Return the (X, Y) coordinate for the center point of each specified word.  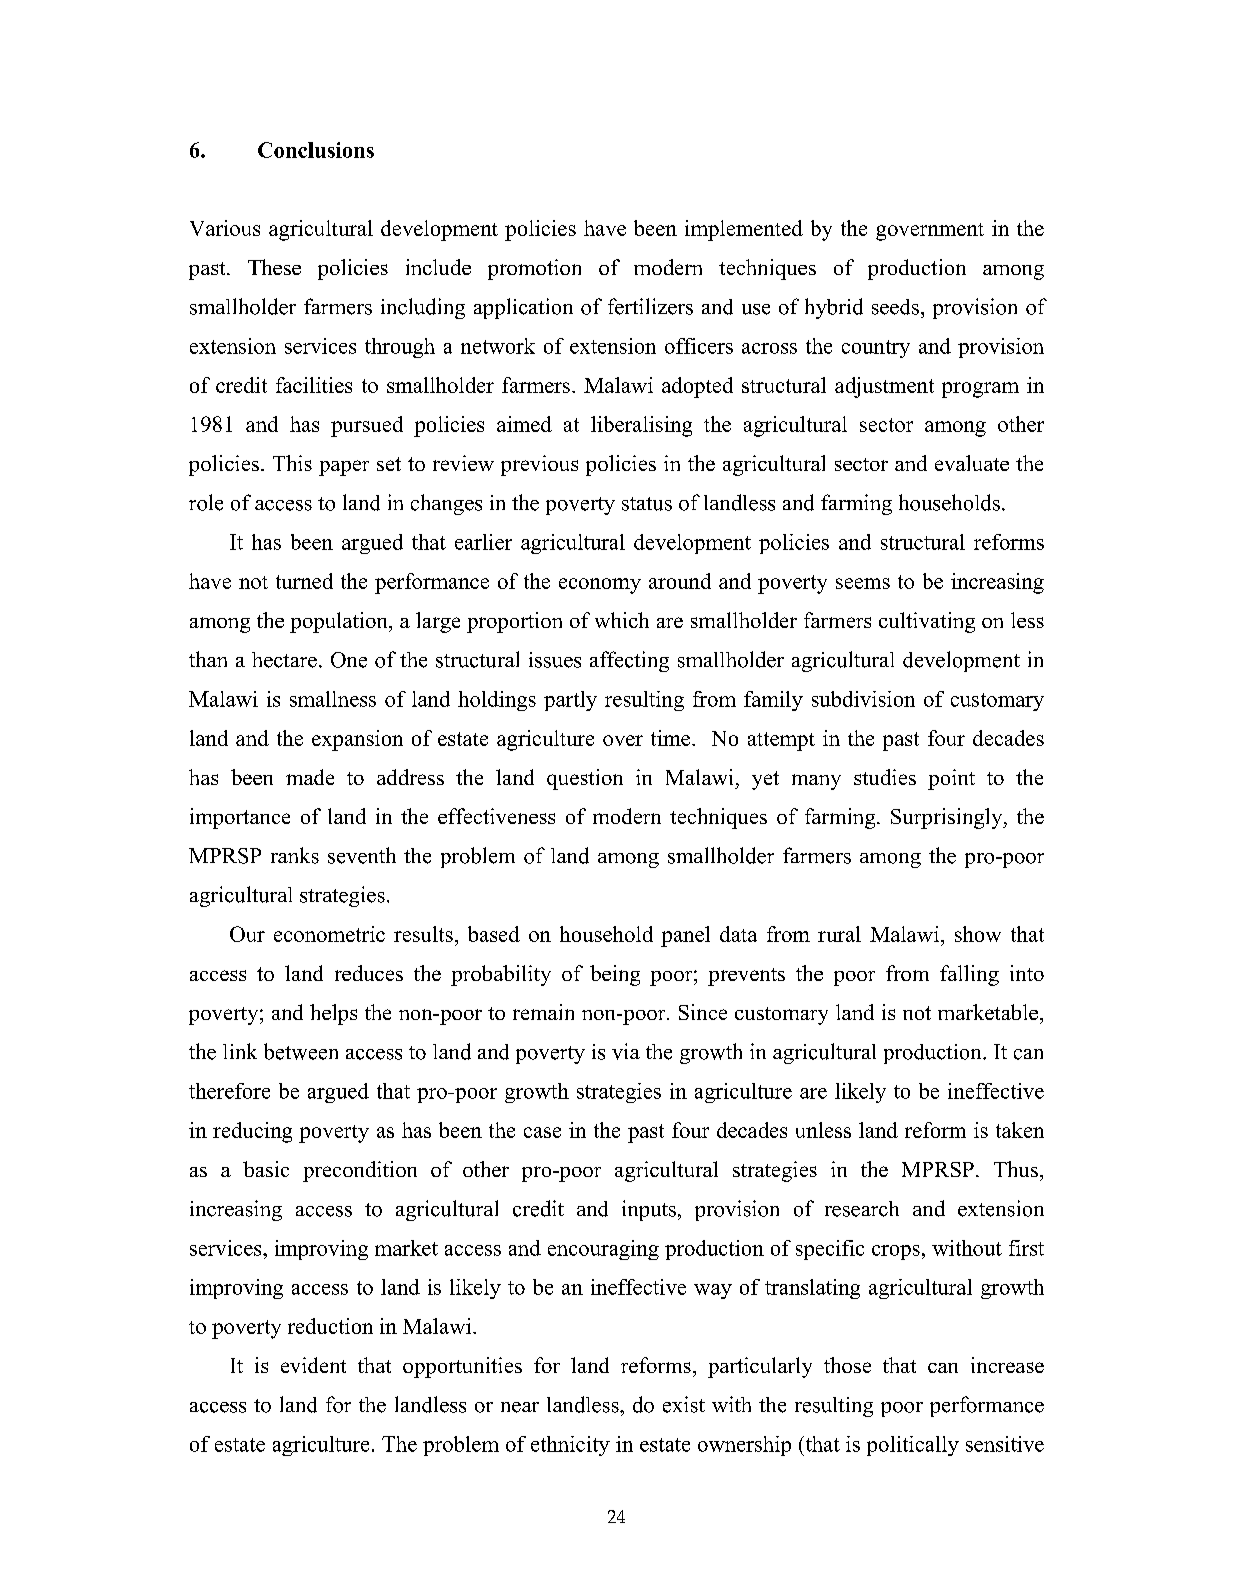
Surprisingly (948, 818)
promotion (534, 269)
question (585, 779)
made (310, 777)
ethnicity (570, 1446)
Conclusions (316, 150)
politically (913, 1446)
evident (313, 1365)
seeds (895, 307)
